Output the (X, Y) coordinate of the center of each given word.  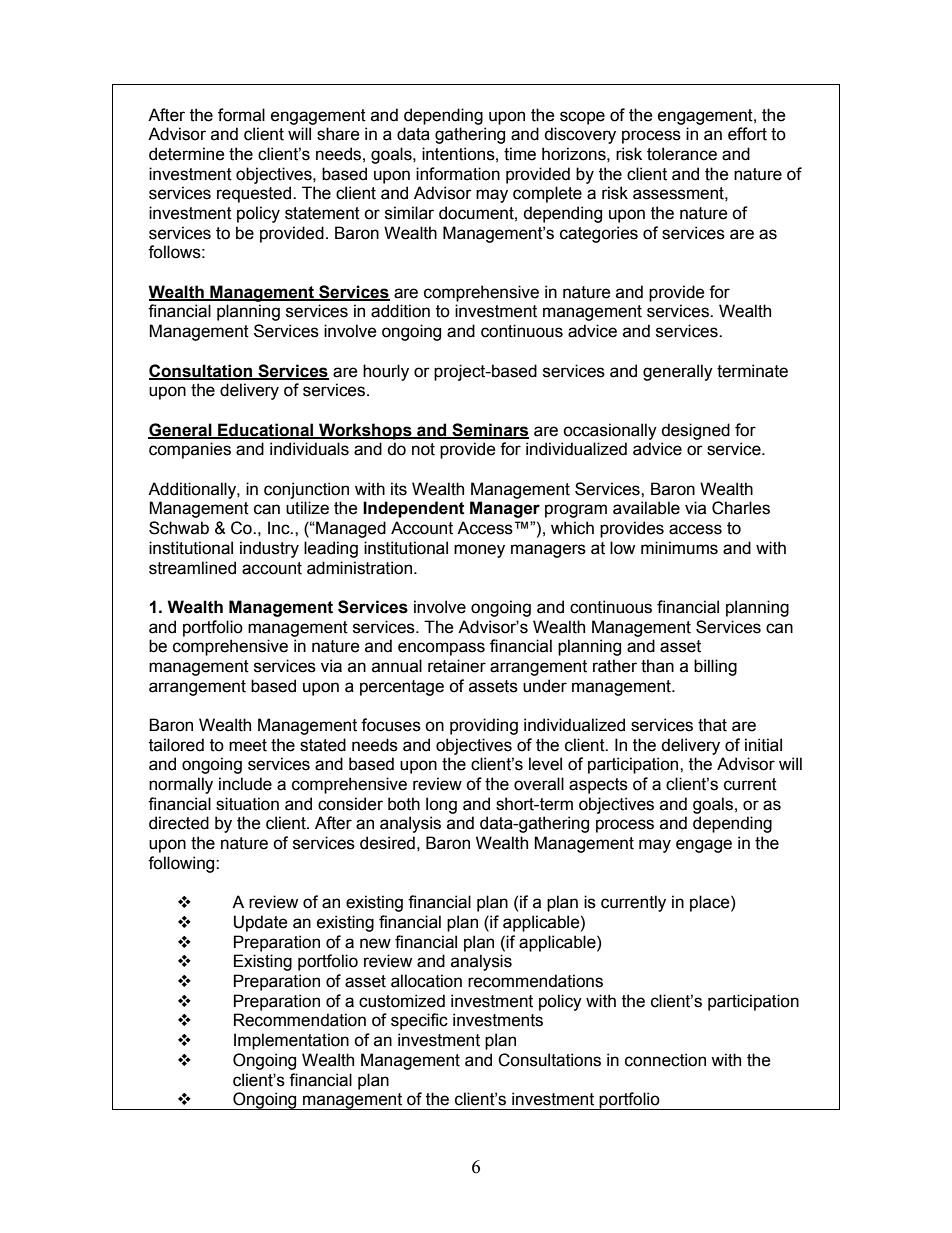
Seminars (489, 430)
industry (269, 549)
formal (241, 115)
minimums (679, 548)
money (479, 551)
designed (695, 431)
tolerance (682, 154)
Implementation (291, 1041)
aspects (598, 786)
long (441, 805)
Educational (266, 430)
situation (247, 804)
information (458, 174)
